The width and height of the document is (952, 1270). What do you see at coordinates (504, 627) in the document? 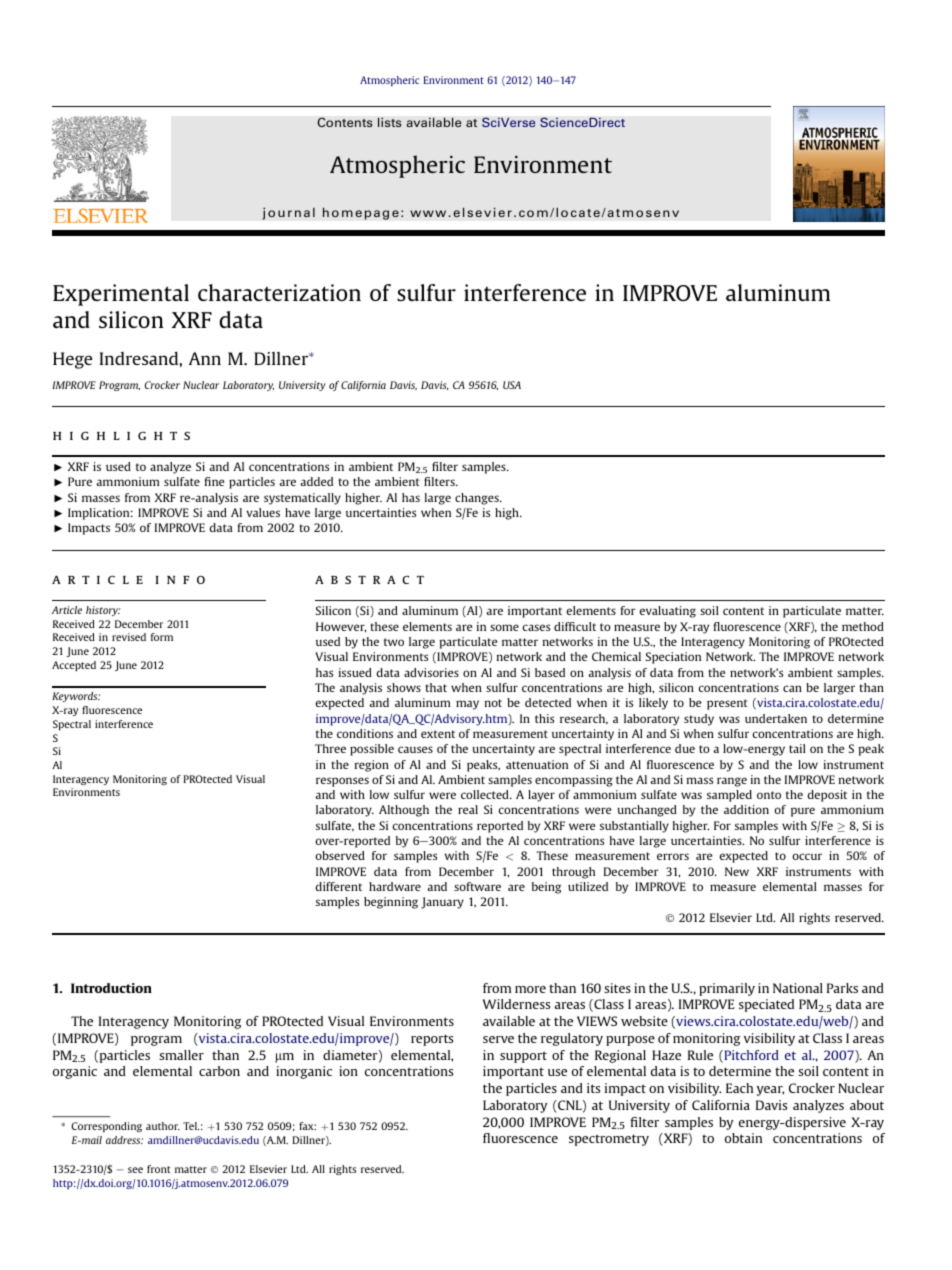
I see `some` at bounding box center [504, 627].
